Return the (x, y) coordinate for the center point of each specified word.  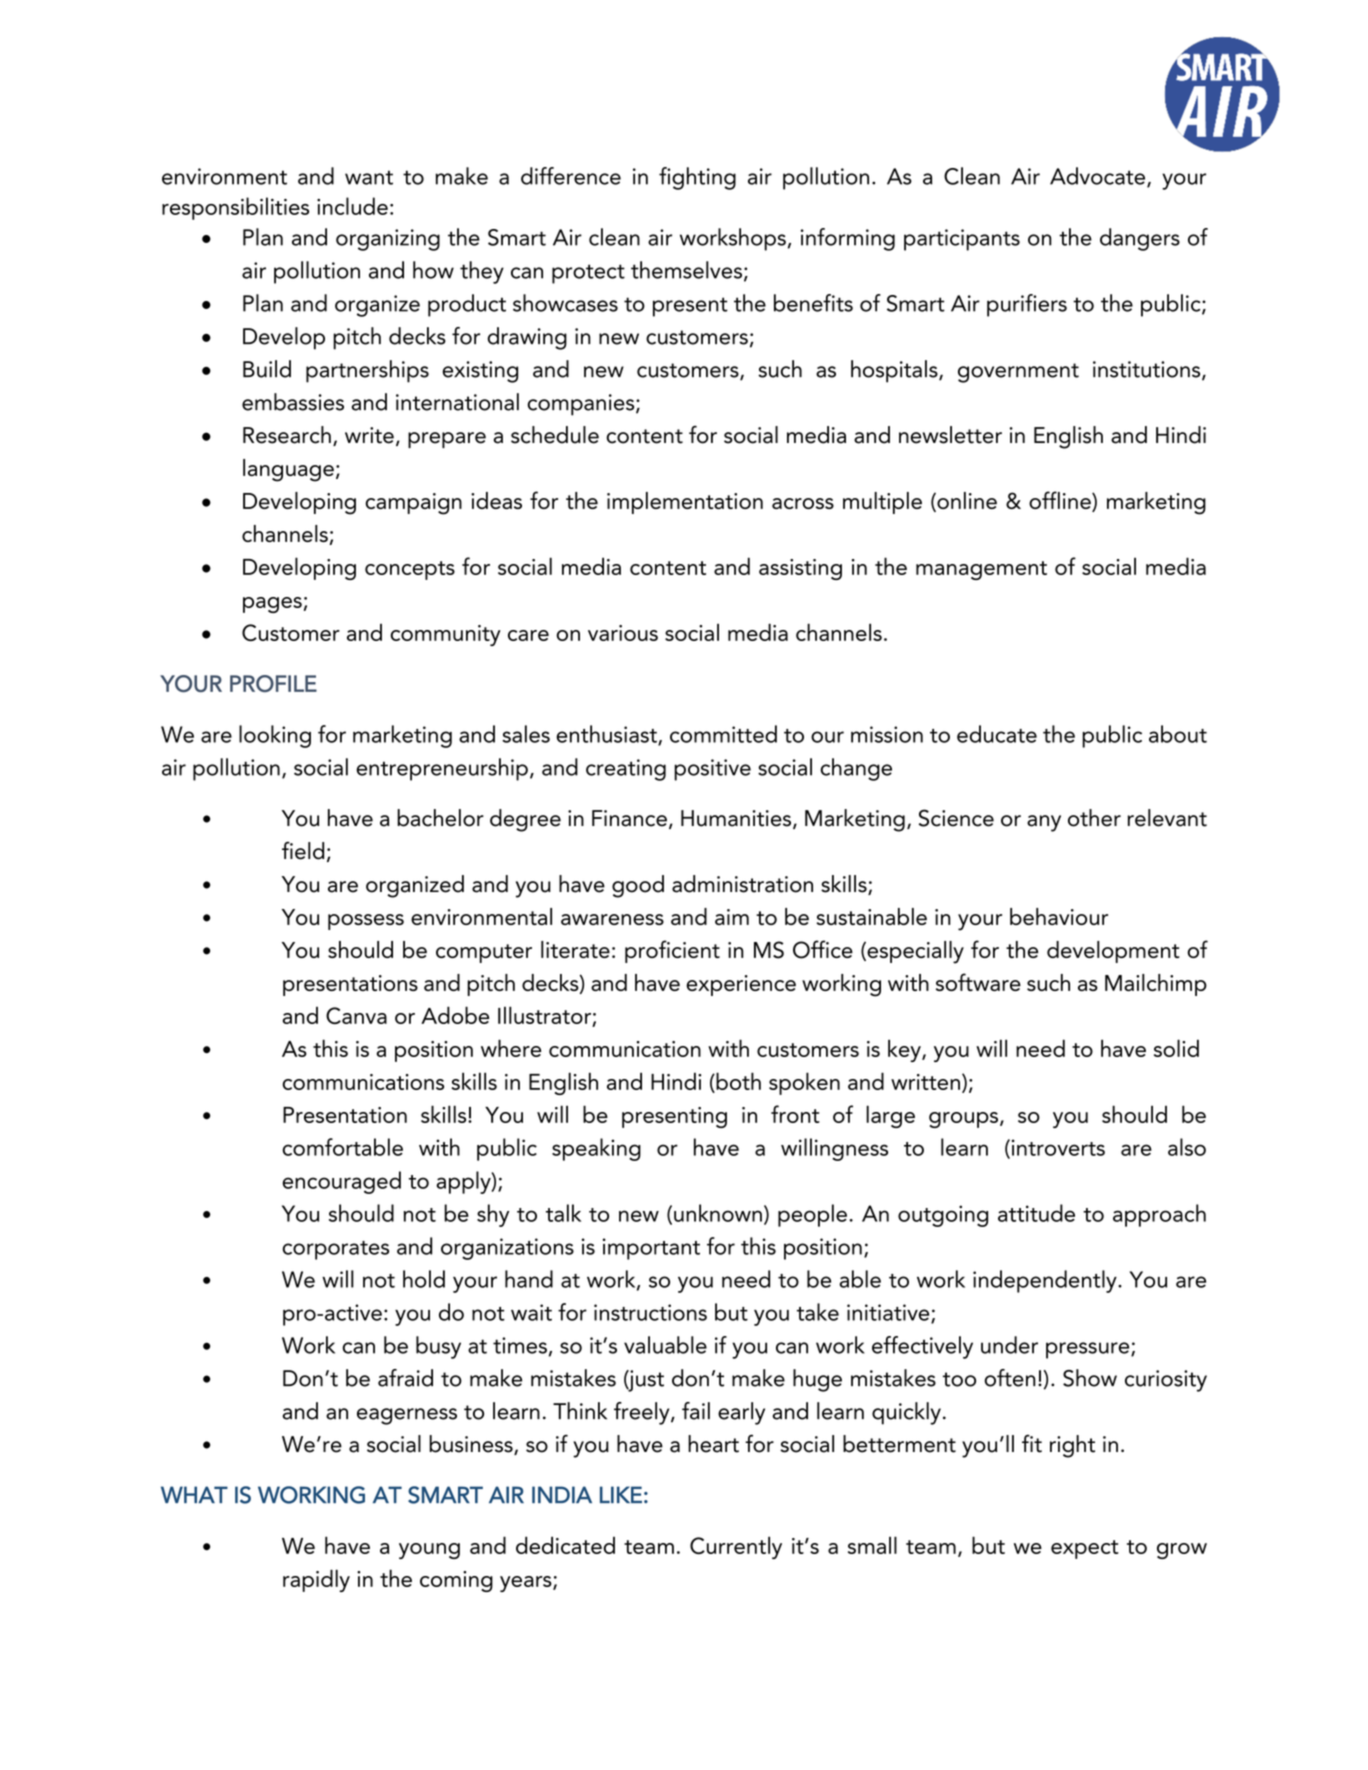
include (352, 206)
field (303, 851)
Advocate (1097, 176)
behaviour (1059, 916)
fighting (697, 178)
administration (742, 884)
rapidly (316, 1580)
